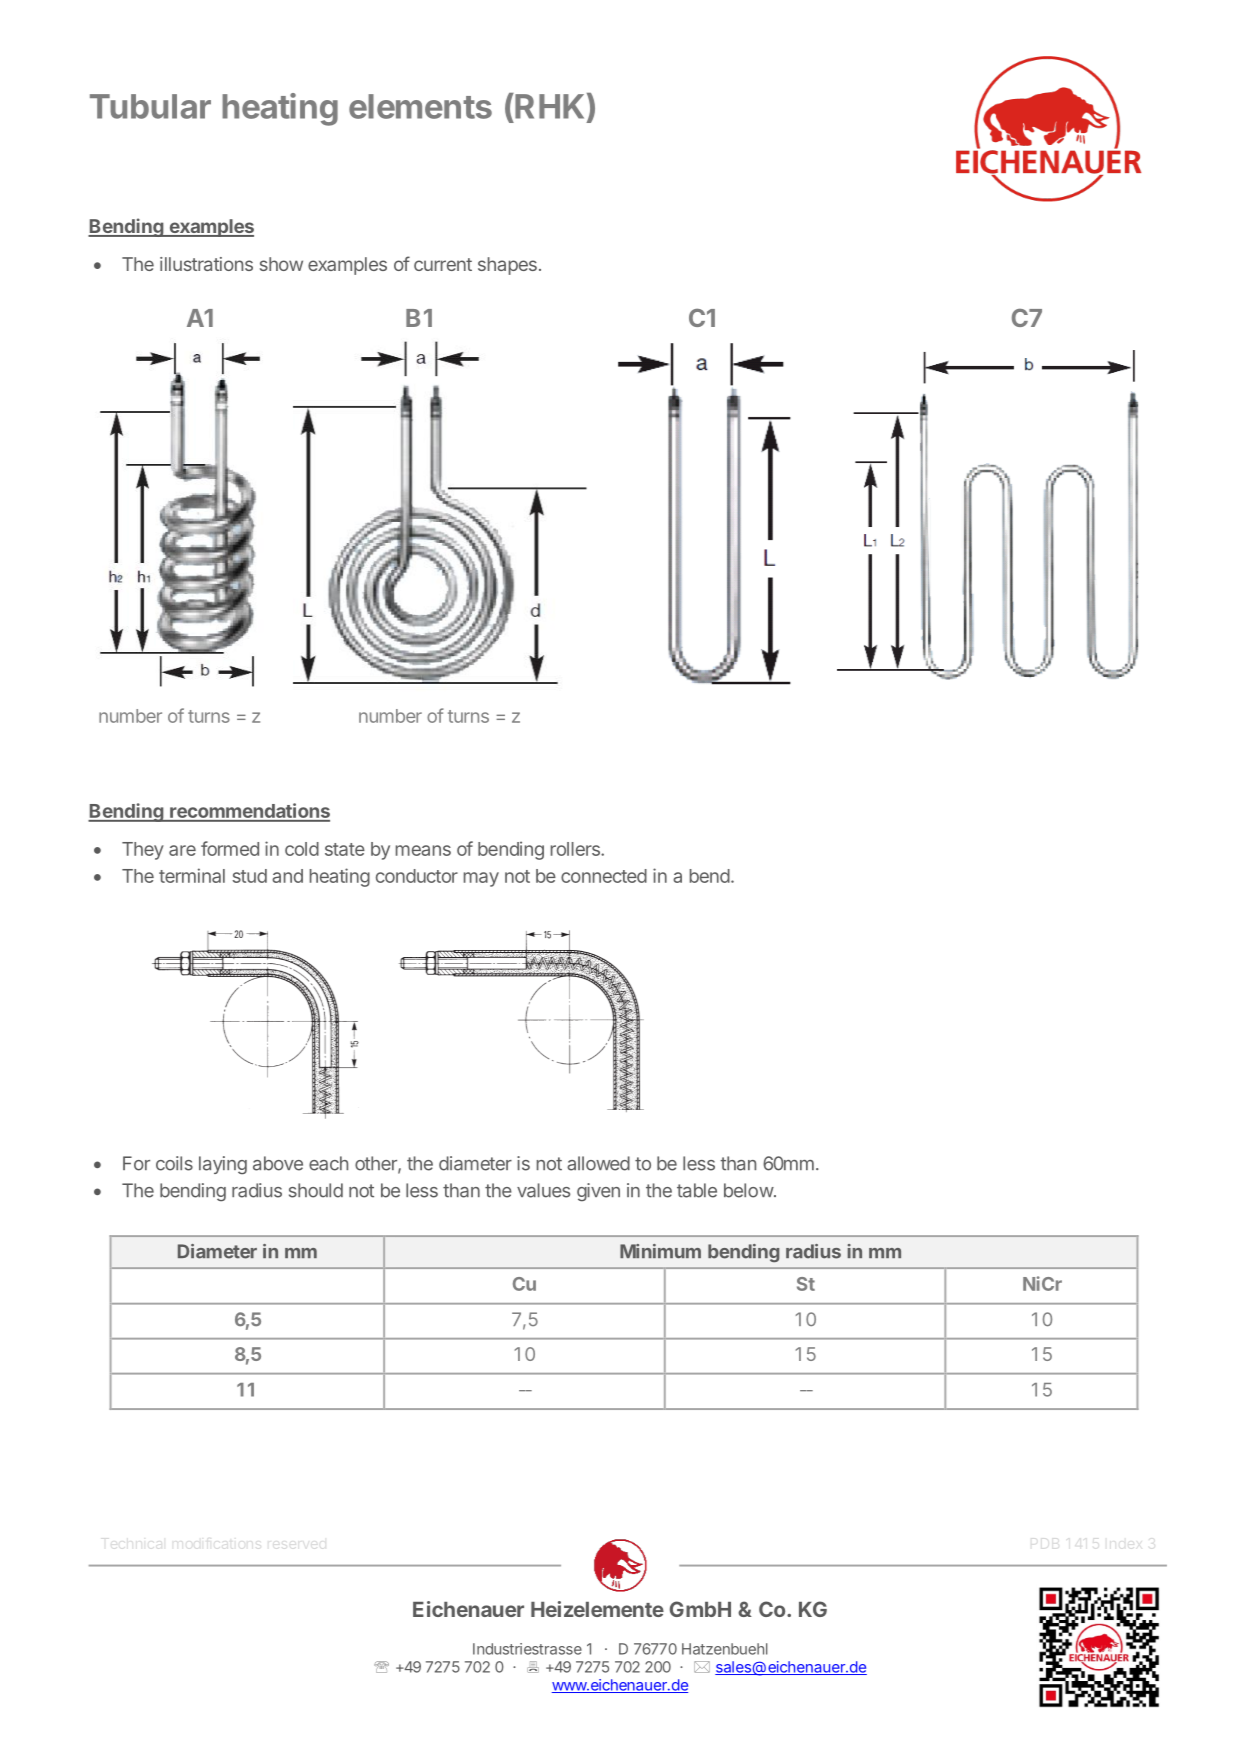 This image has height=1753, width=1240. What do you see at coordinates (423, 850) in the image?
I see `means` at bounding box center [423, 850].
